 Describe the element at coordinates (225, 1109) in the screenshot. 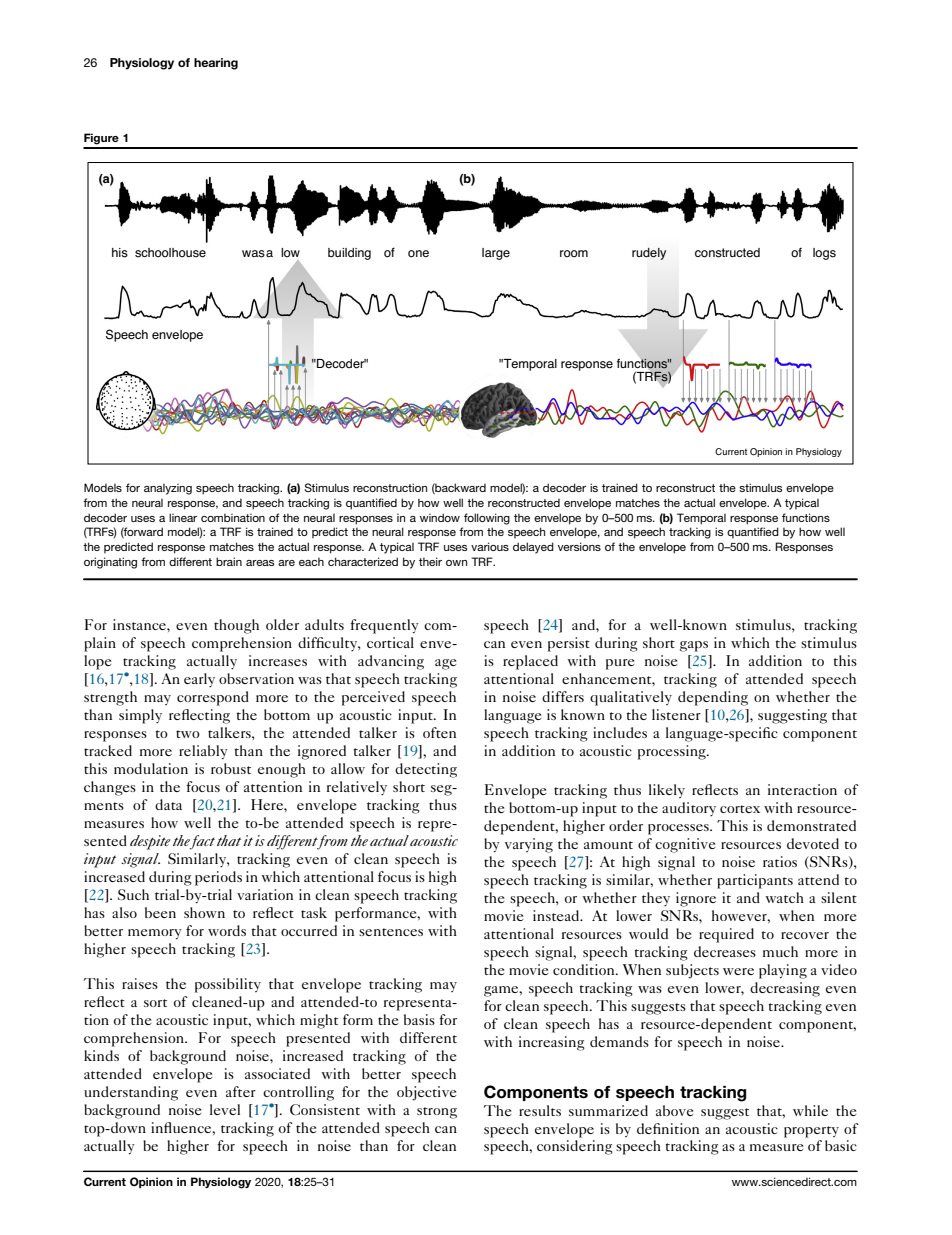

I see `level` at that location.
